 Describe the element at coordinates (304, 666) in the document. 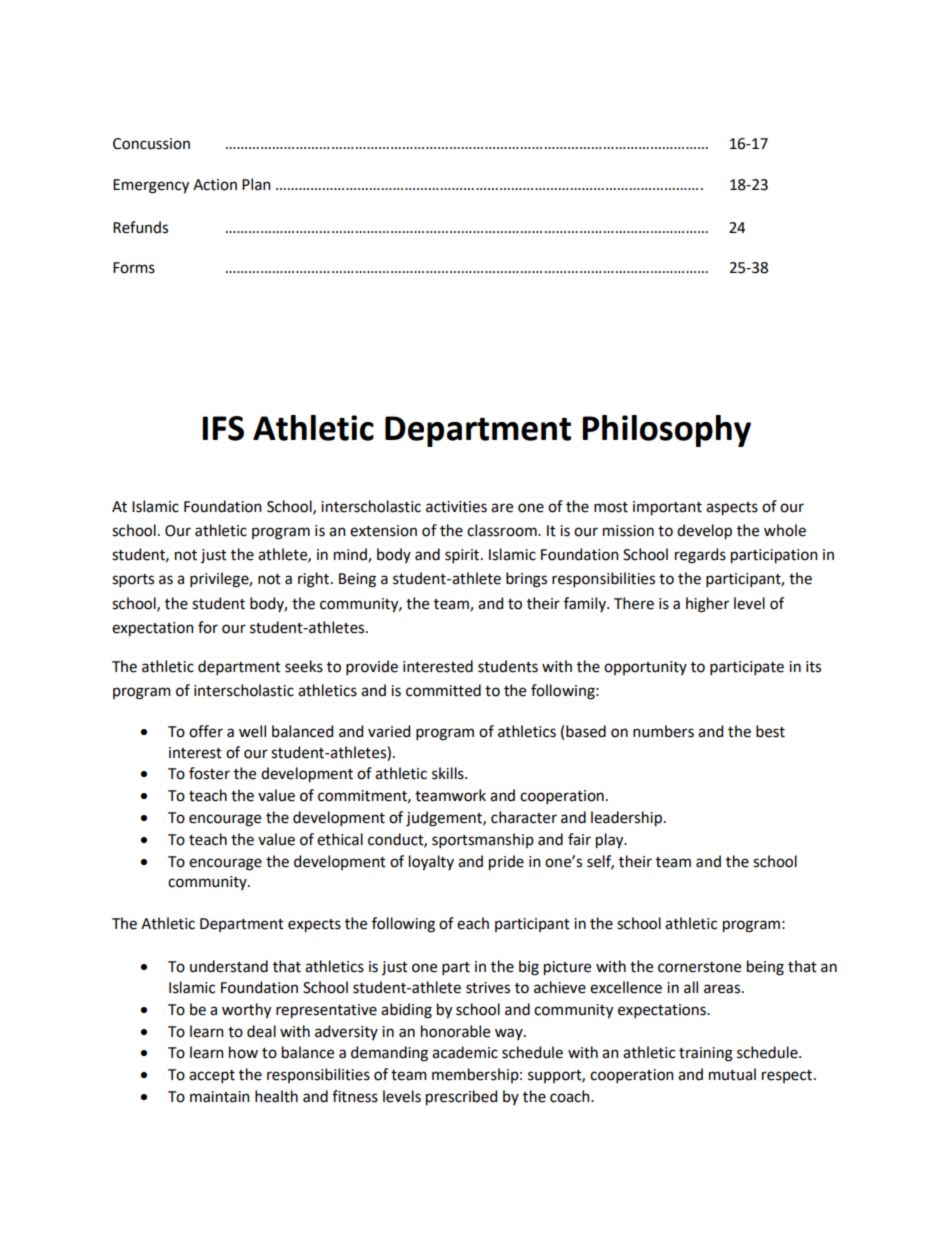

I see `seeks` at that location.
